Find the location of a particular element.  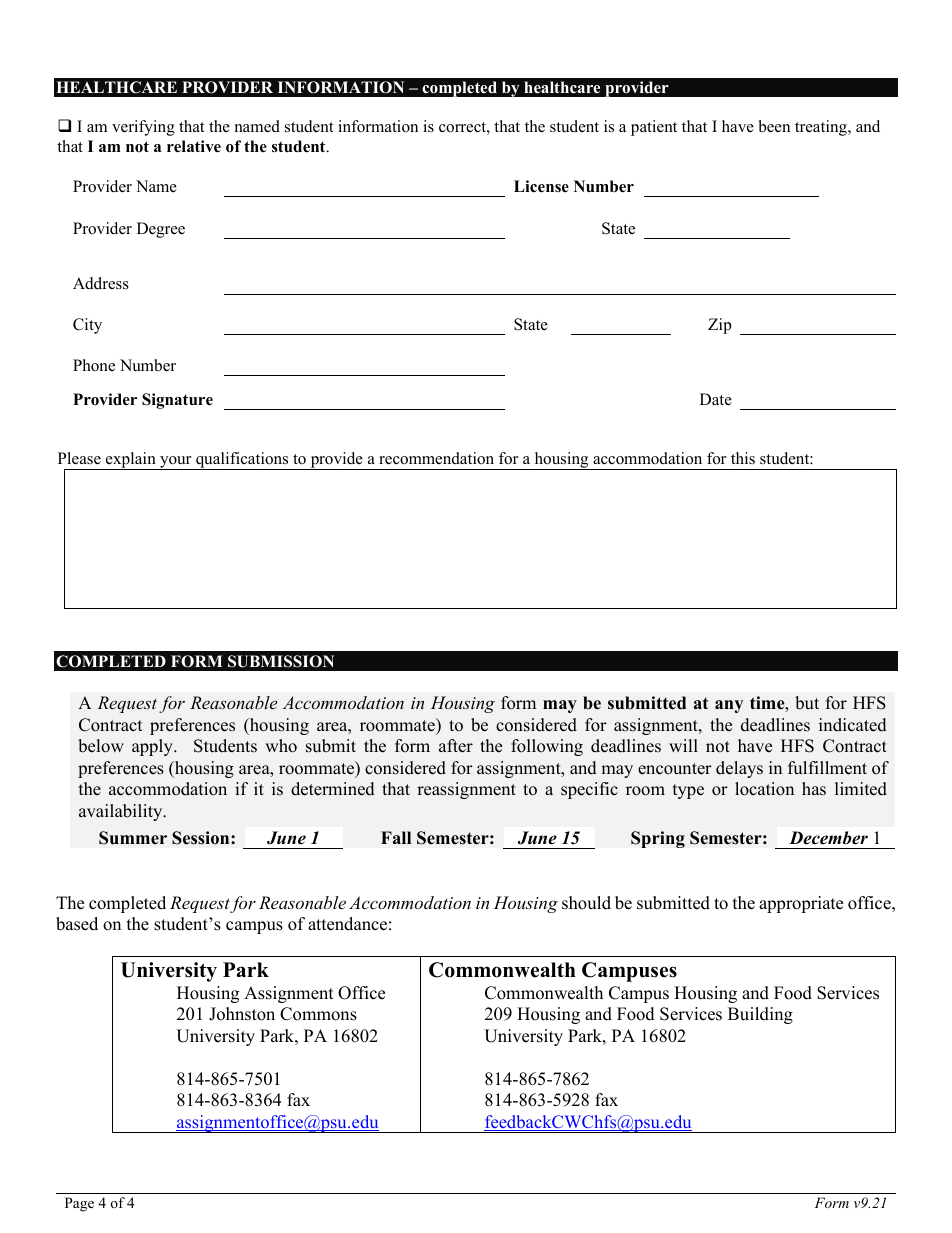

recommendation is located at coordinates (436, 458).
